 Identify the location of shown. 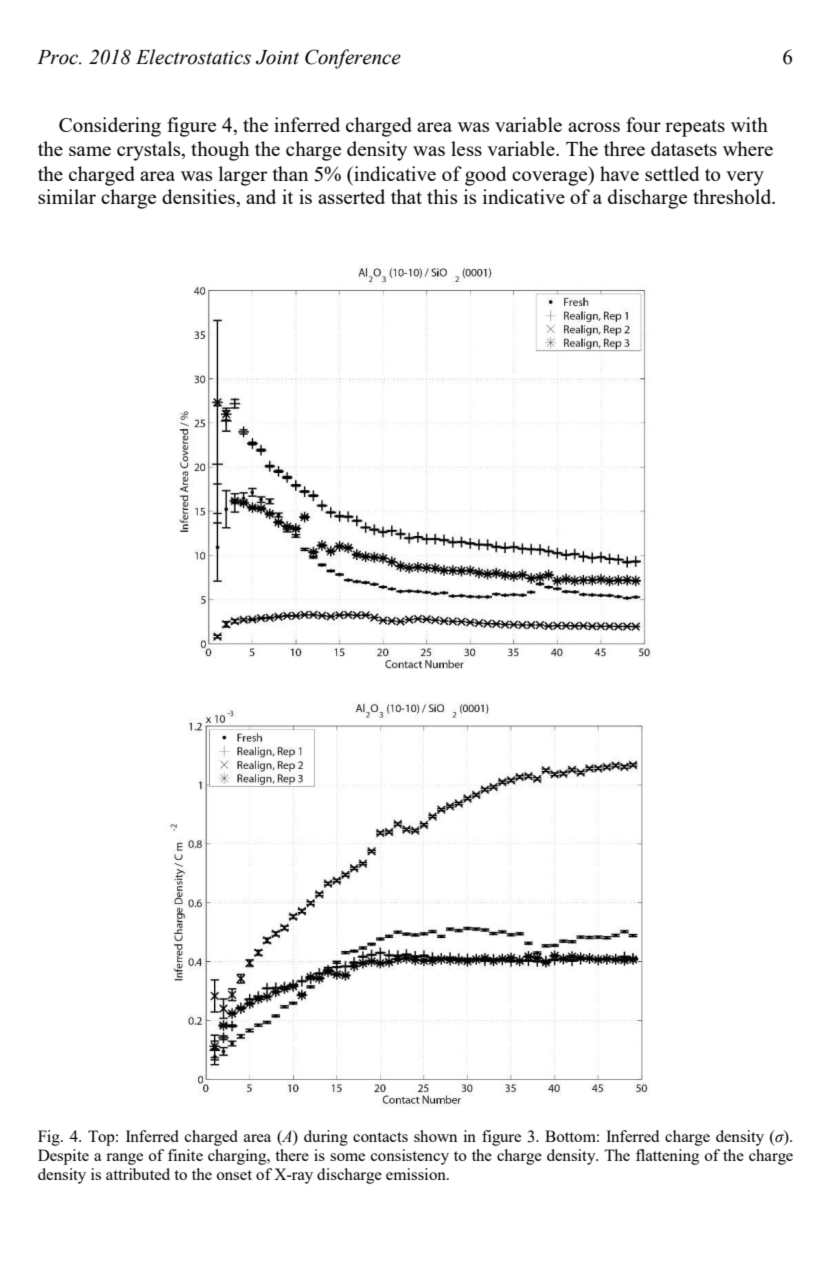
(435, 1136).
